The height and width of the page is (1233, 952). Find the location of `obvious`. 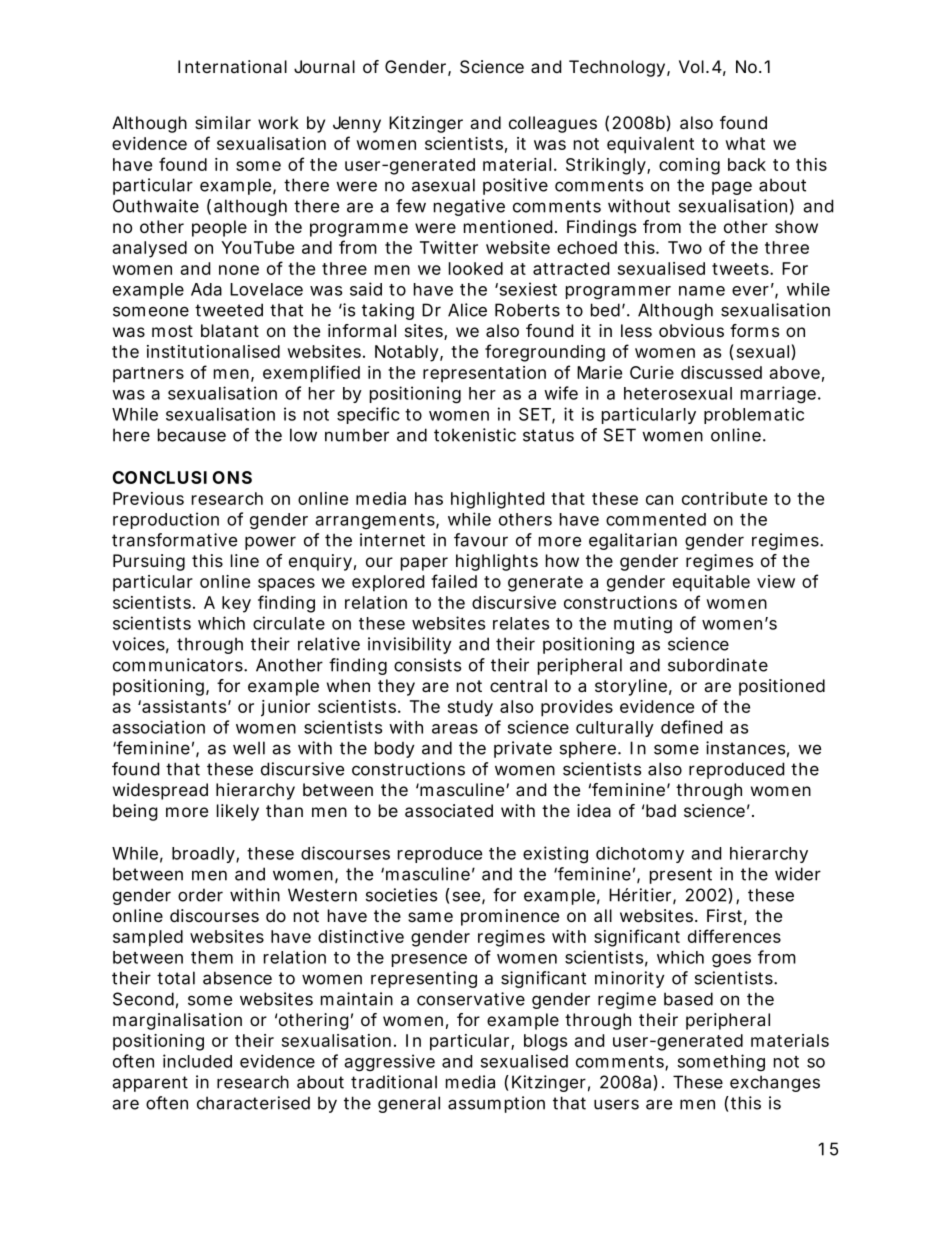

obvious is located at coordinates (691, 330).
